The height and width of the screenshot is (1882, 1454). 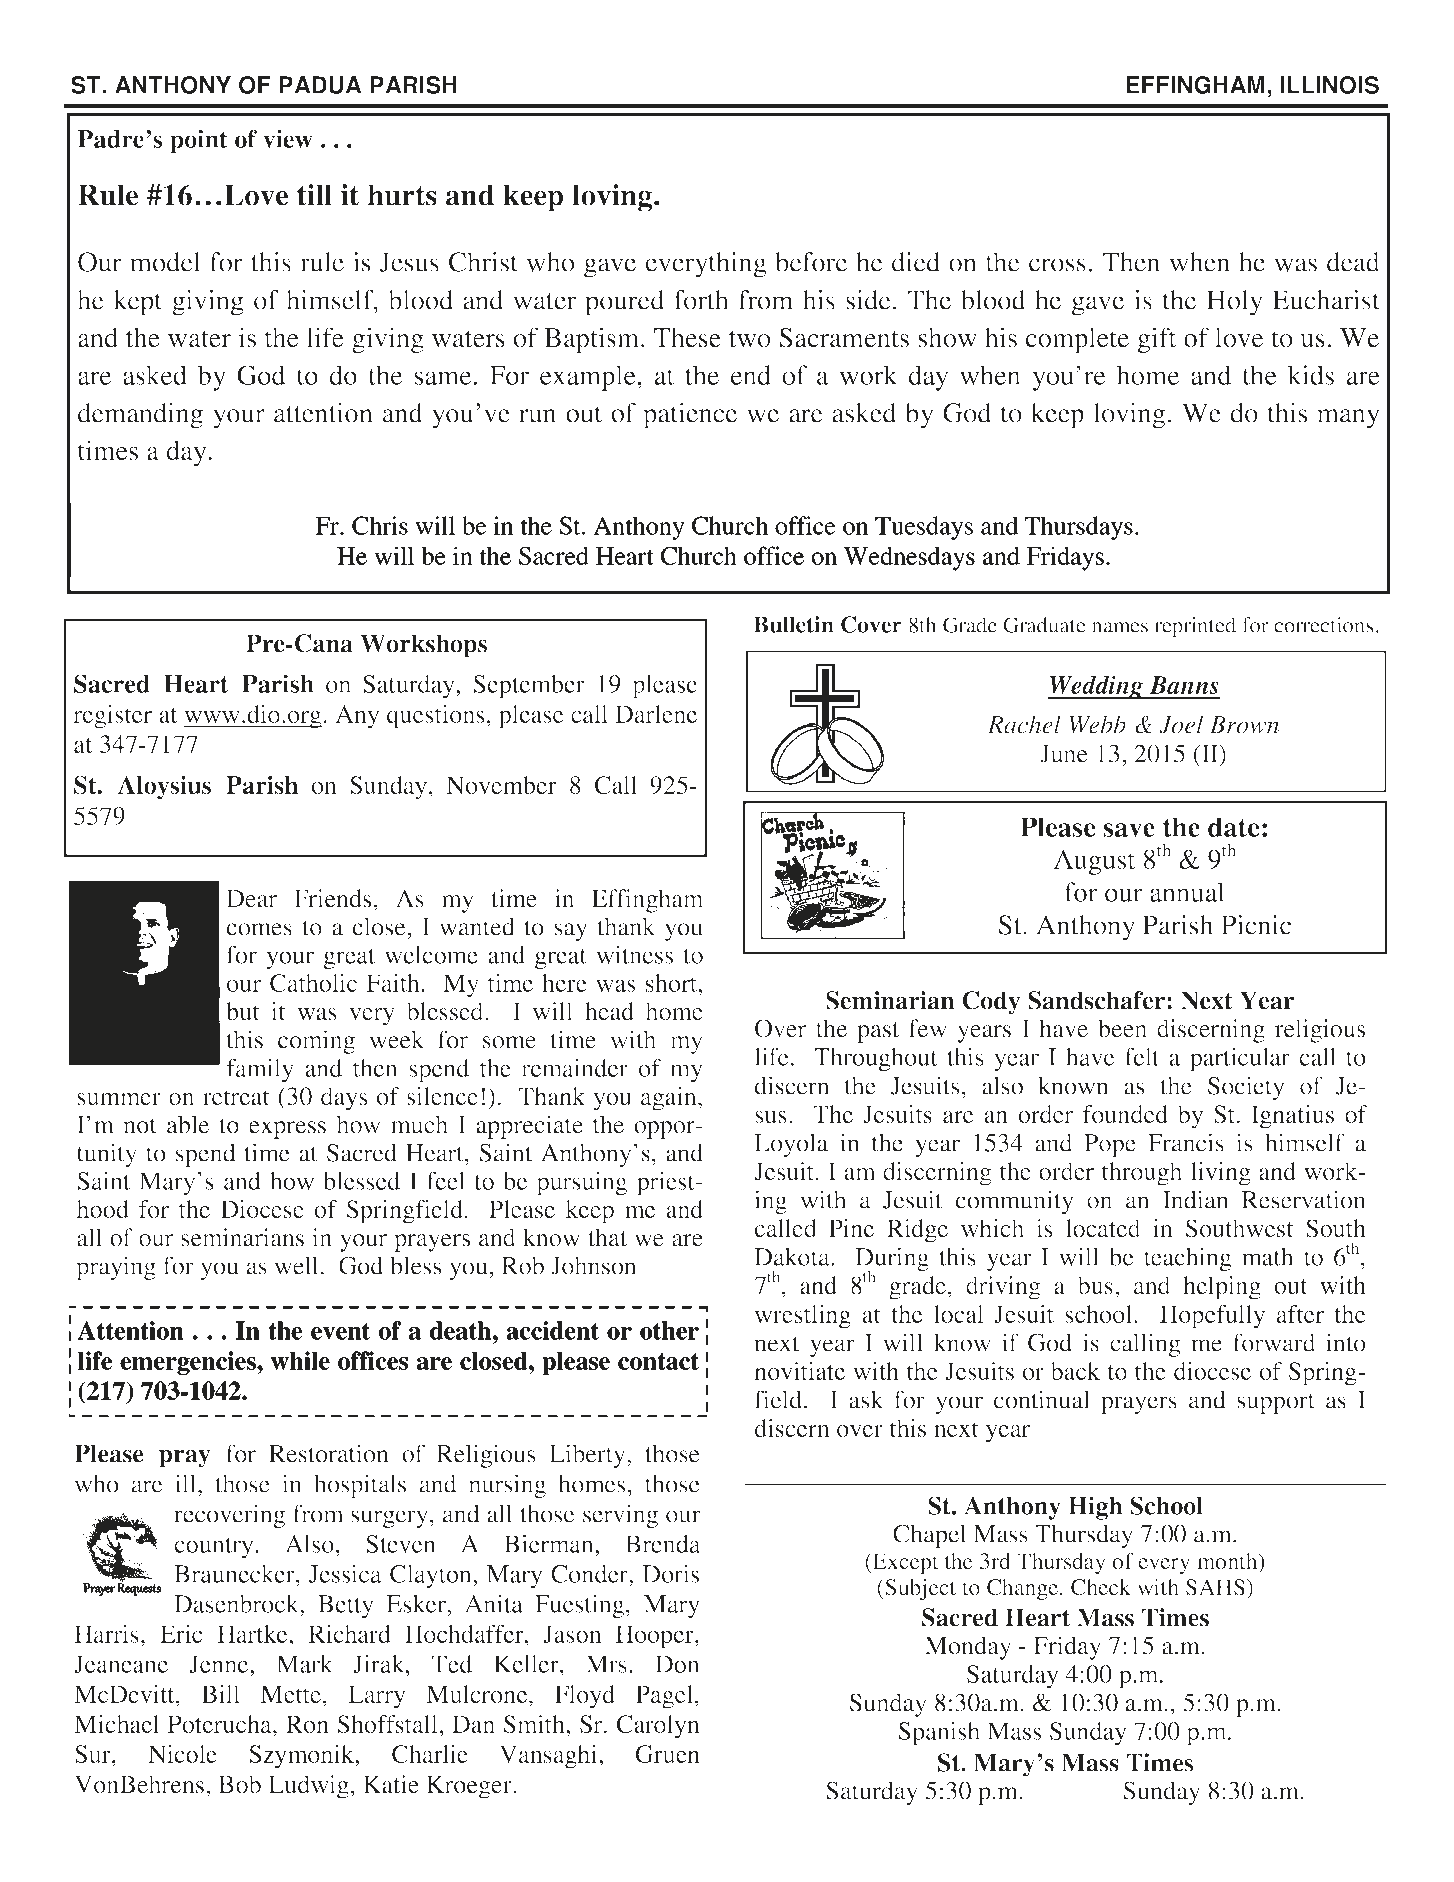 What do you see at coordinates (1195, 627) in the screenshot?
I see `reprinted` at bounding box center [1195, 627].
